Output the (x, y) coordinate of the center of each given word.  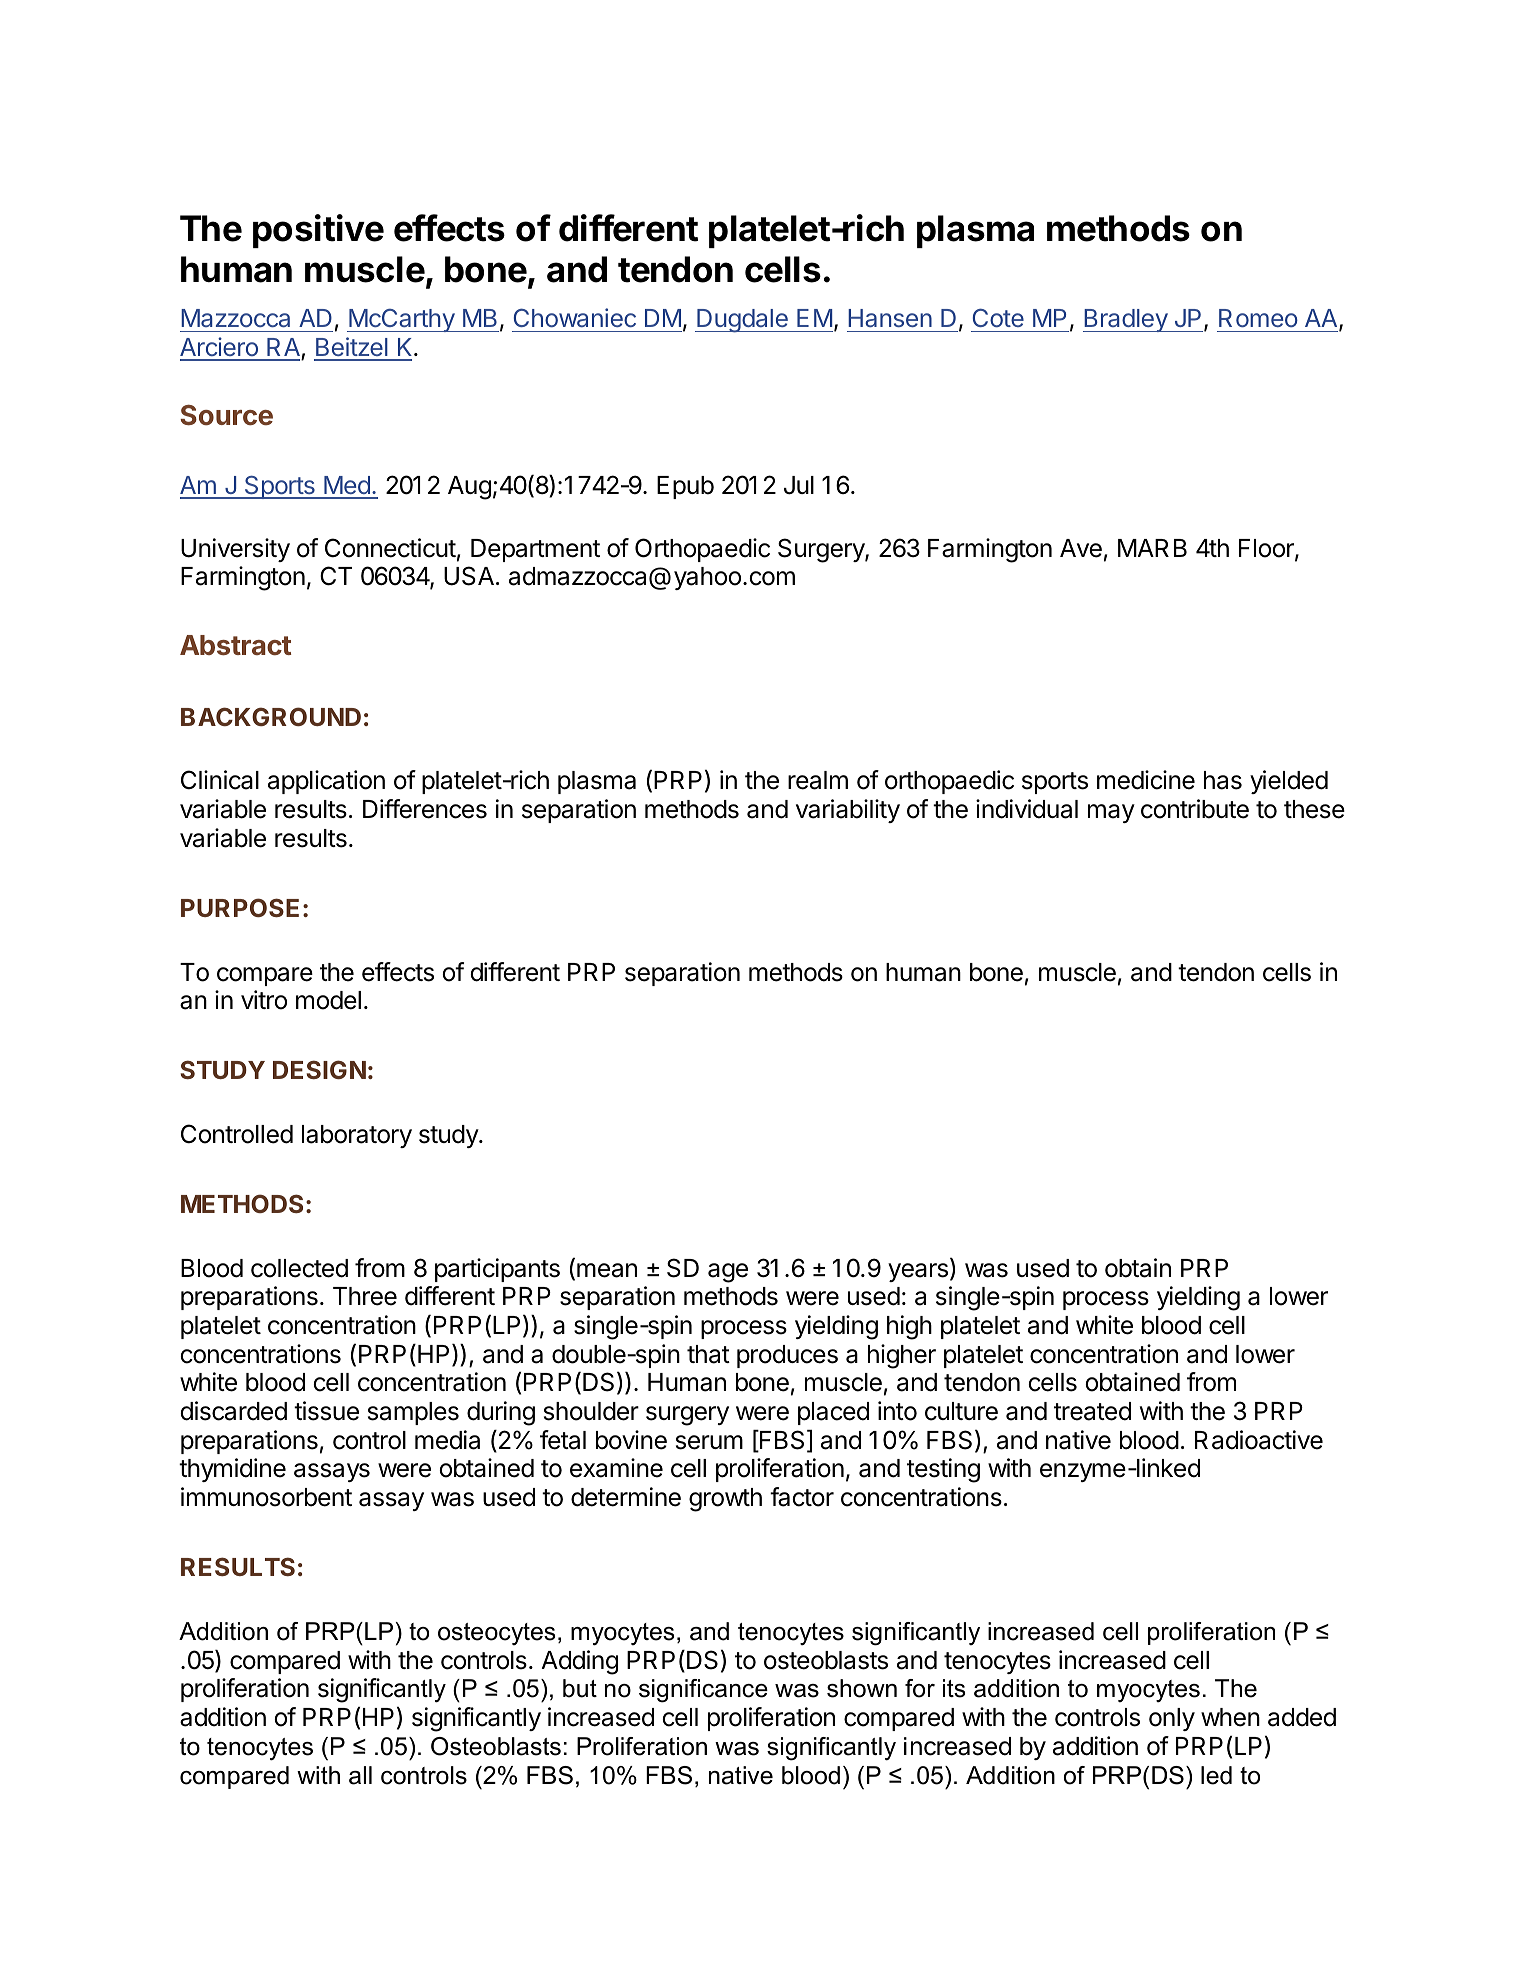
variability (848, 811)
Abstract (235, 645)
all (360, 1775)
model (328, 1000)
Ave (1081, 548)
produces (787, 1356)
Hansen (890, 318)
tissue (326, 1411)
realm (818, 780)
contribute (1195, 809)
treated (1092, 1411)
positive (318, 231)
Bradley (1126, 320)
